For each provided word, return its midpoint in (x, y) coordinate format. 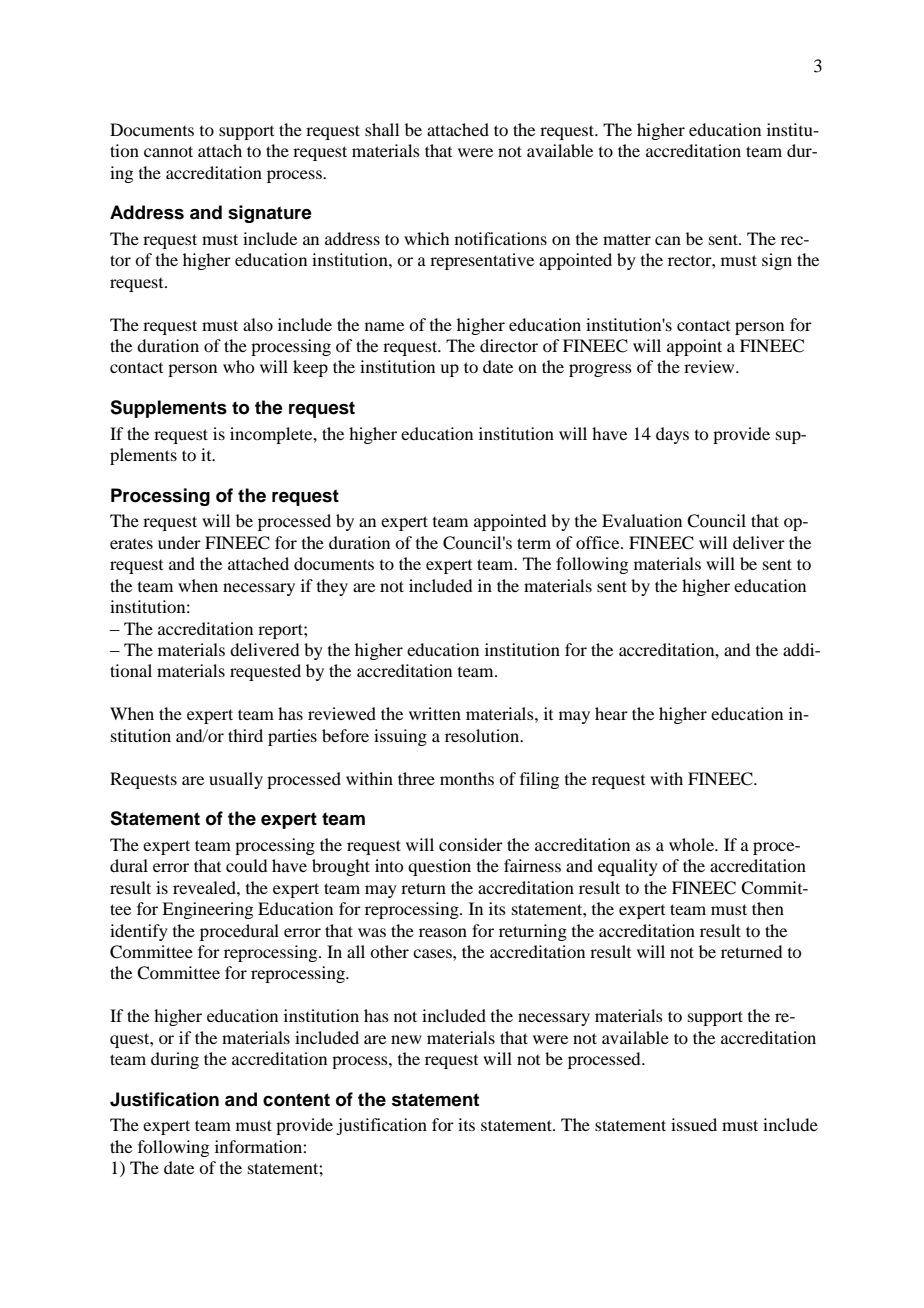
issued (694, 1124)
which (426, 238)
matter (627, 239)
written (435, 713)
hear (611, 713)
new (406, 1039)
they (332, 587)
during (175, 1060)
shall (382, 129)
